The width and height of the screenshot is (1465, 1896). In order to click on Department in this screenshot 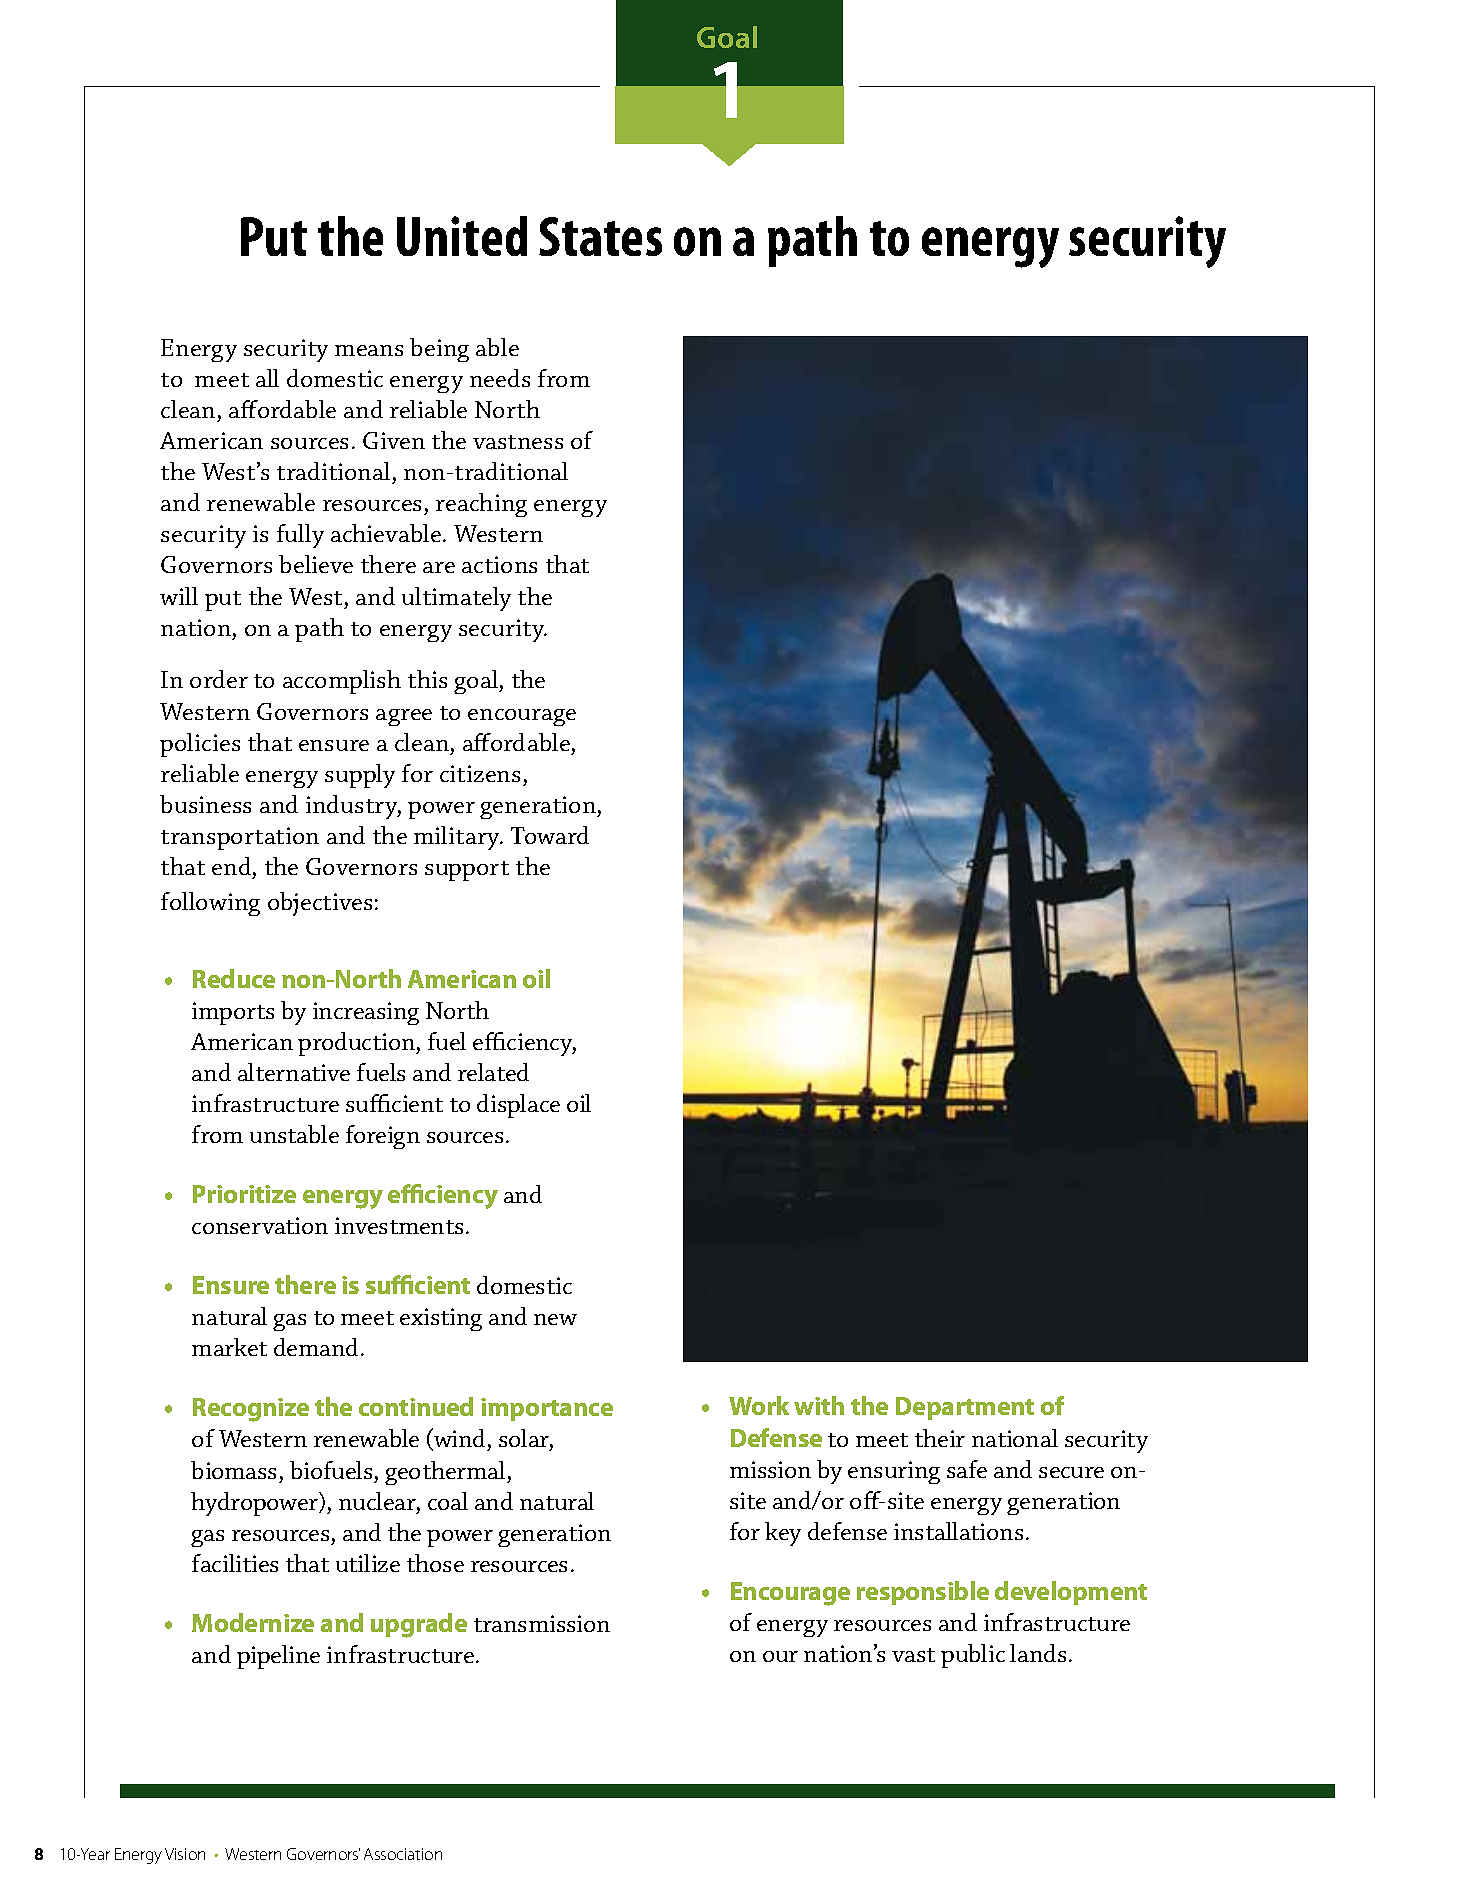, I will do `click(965, 1408)`.
